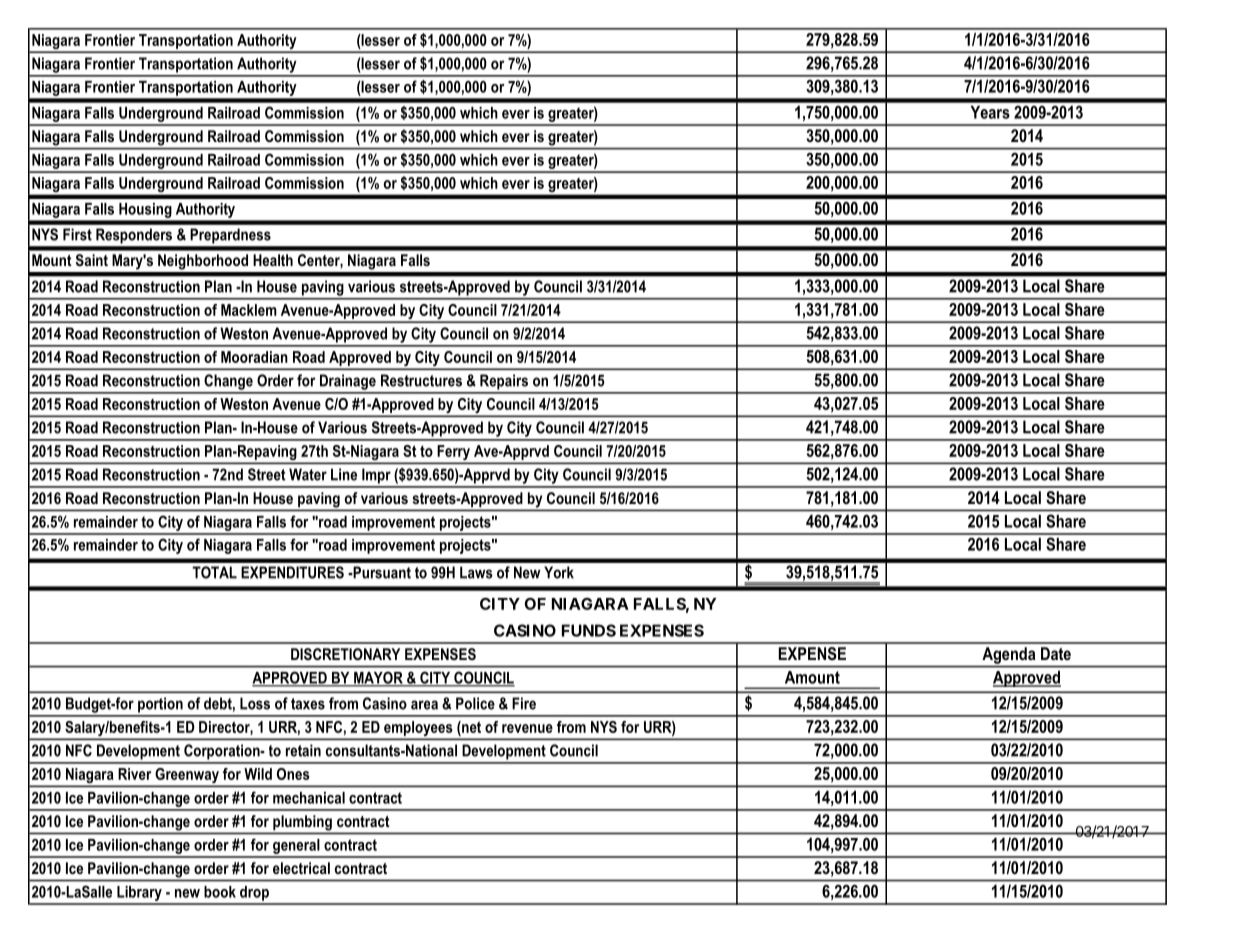 This page has height=952, width=1233. What do you see at coordinates (527, 728) in the page?
I see `revenue` at bounding box center [527, 728].
